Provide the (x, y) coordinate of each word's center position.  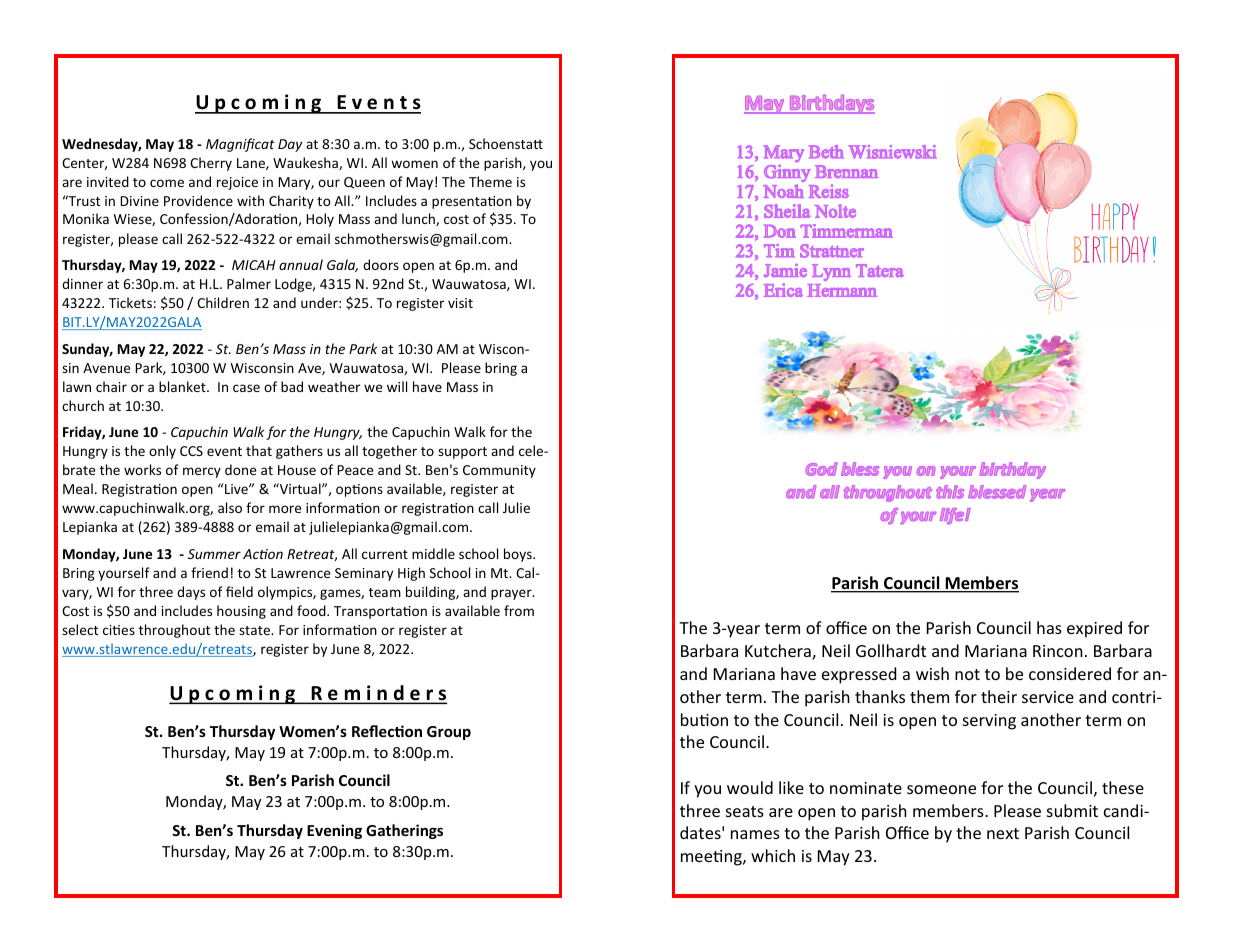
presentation (472, 202)
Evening (334, 831)
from (519, 610)
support (462, 453)
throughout (174, 631)
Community (499, 471)
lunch (419, 219)
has (1049, 627)
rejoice (237, 183)
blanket (183, 386)
